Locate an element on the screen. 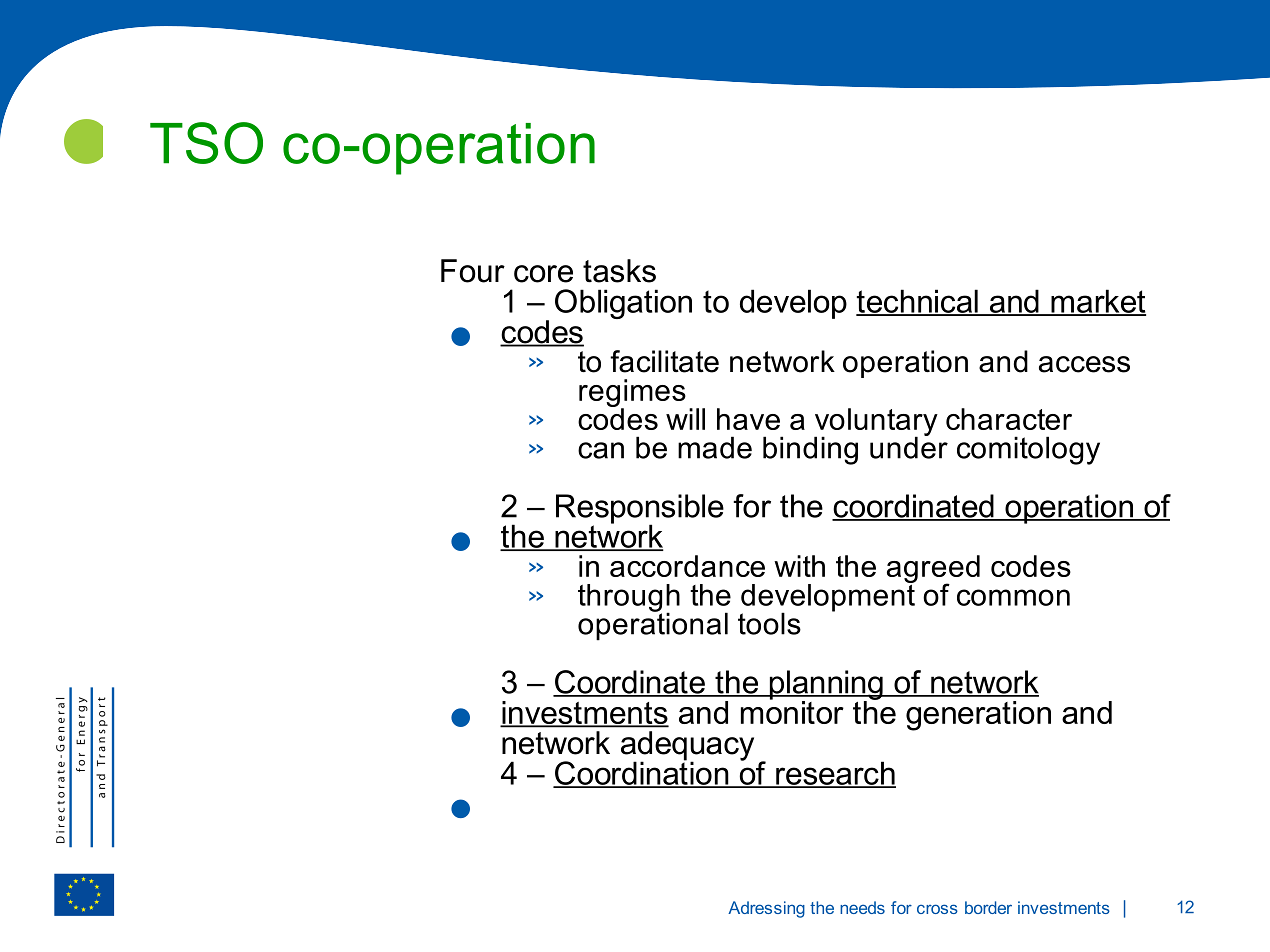  monitor is located at coordinates (792, 711).
